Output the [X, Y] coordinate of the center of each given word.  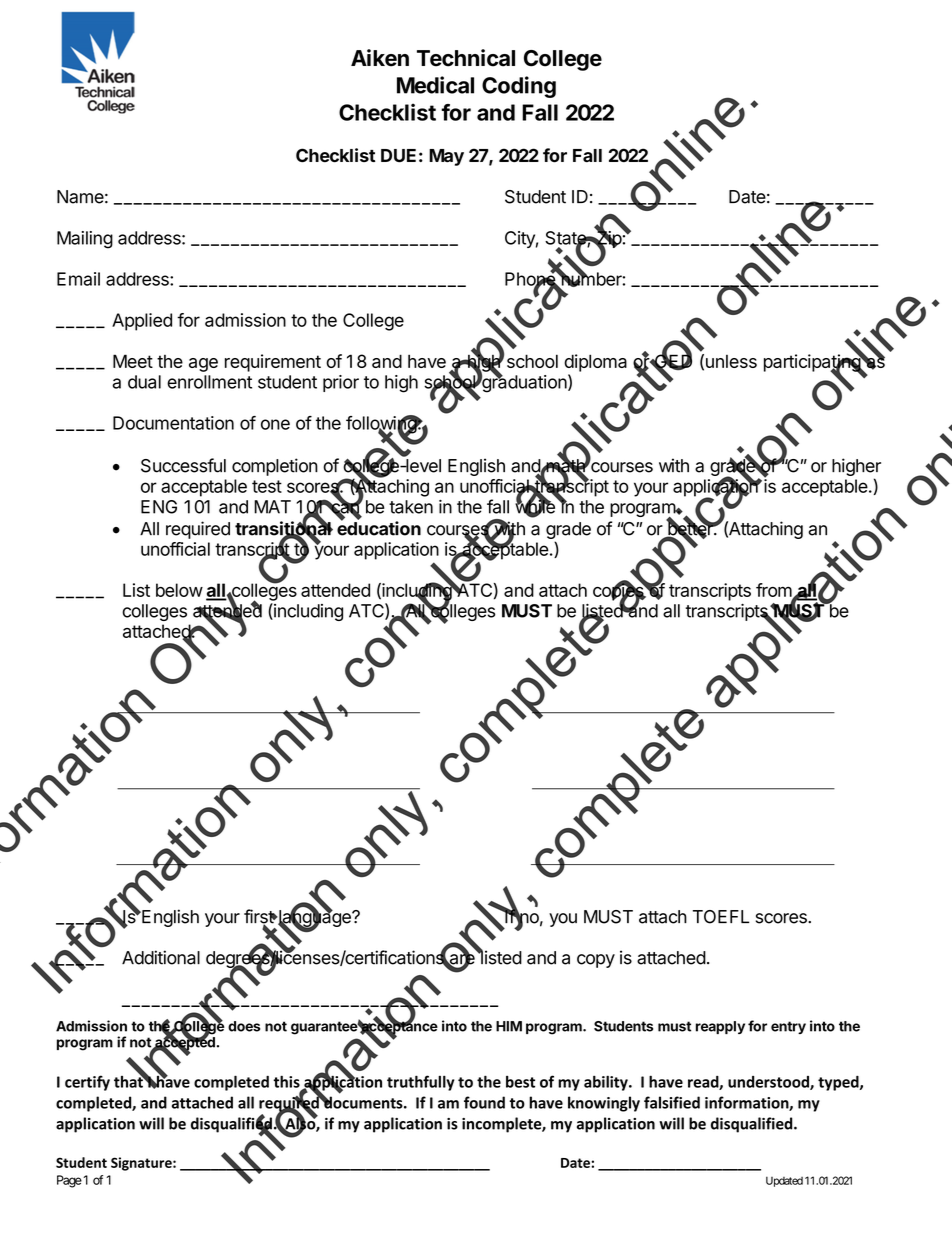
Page [69, 1181]
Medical [435, 85]
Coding [519, 87]
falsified [672, 1102]
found [484, 1102]
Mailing [85, 240]
